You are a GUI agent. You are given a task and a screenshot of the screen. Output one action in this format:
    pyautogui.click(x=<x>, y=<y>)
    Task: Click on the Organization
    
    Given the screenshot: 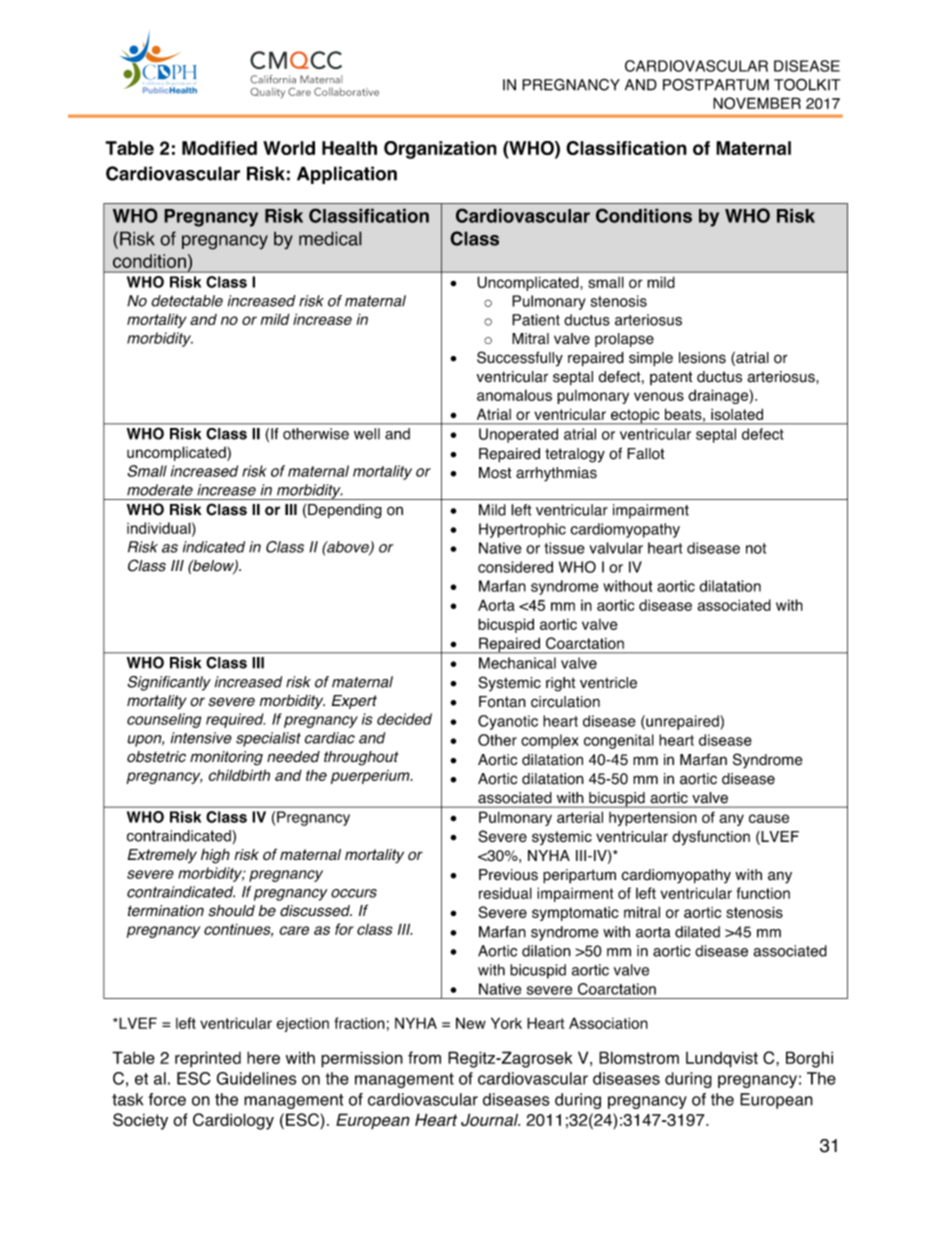 What is the action you would take?
    pyautogui.click(x=440, y=150)
